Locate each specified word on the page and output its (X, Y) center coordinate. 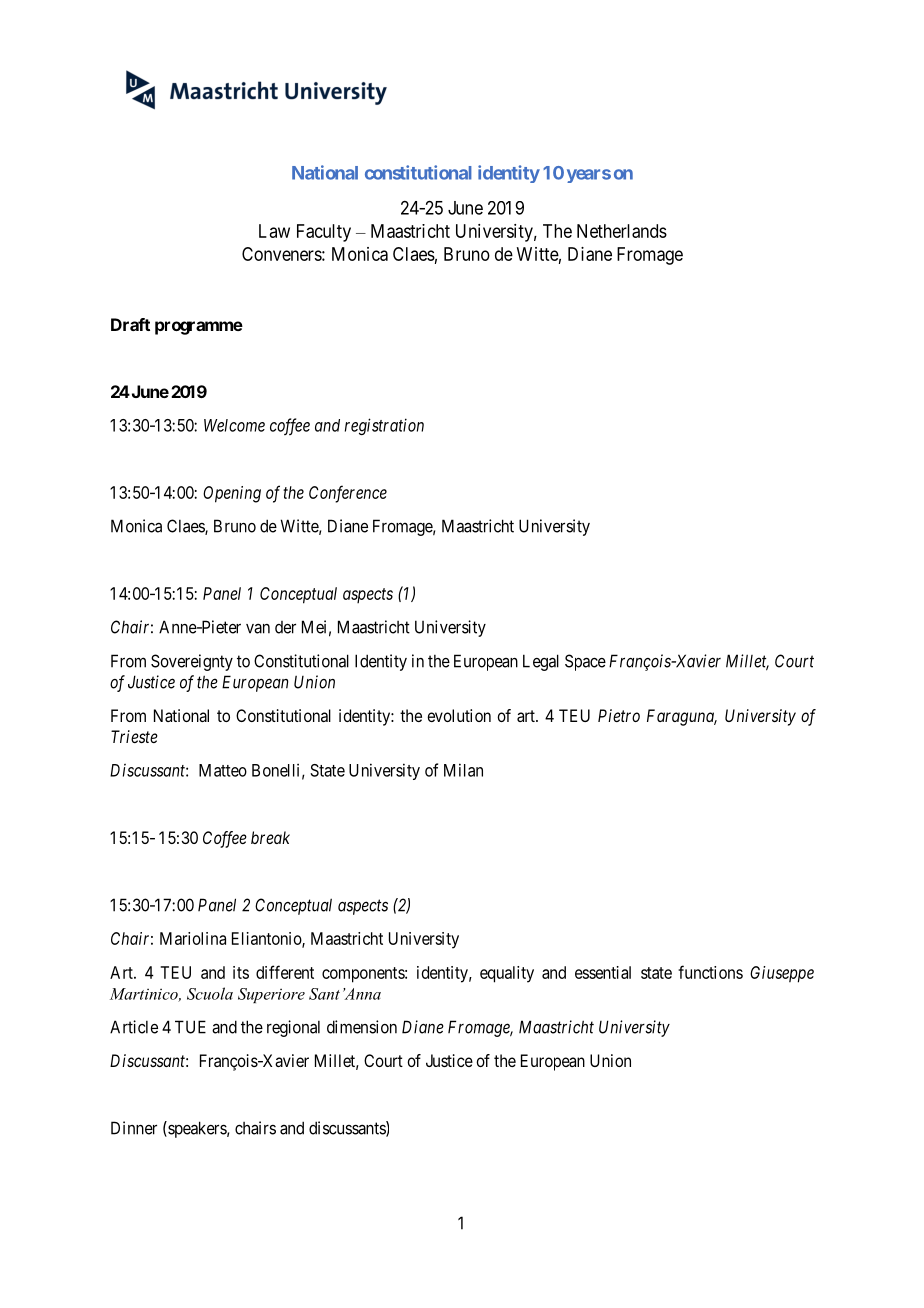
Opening (232, 494)
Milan (463, 770)
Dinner (134, 1128)
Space (585, 662)
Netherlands (622, 231)
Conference (348, 494)
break (270, 837)
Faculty (324, 233)
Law (274, 231)
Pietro (619, 715)
